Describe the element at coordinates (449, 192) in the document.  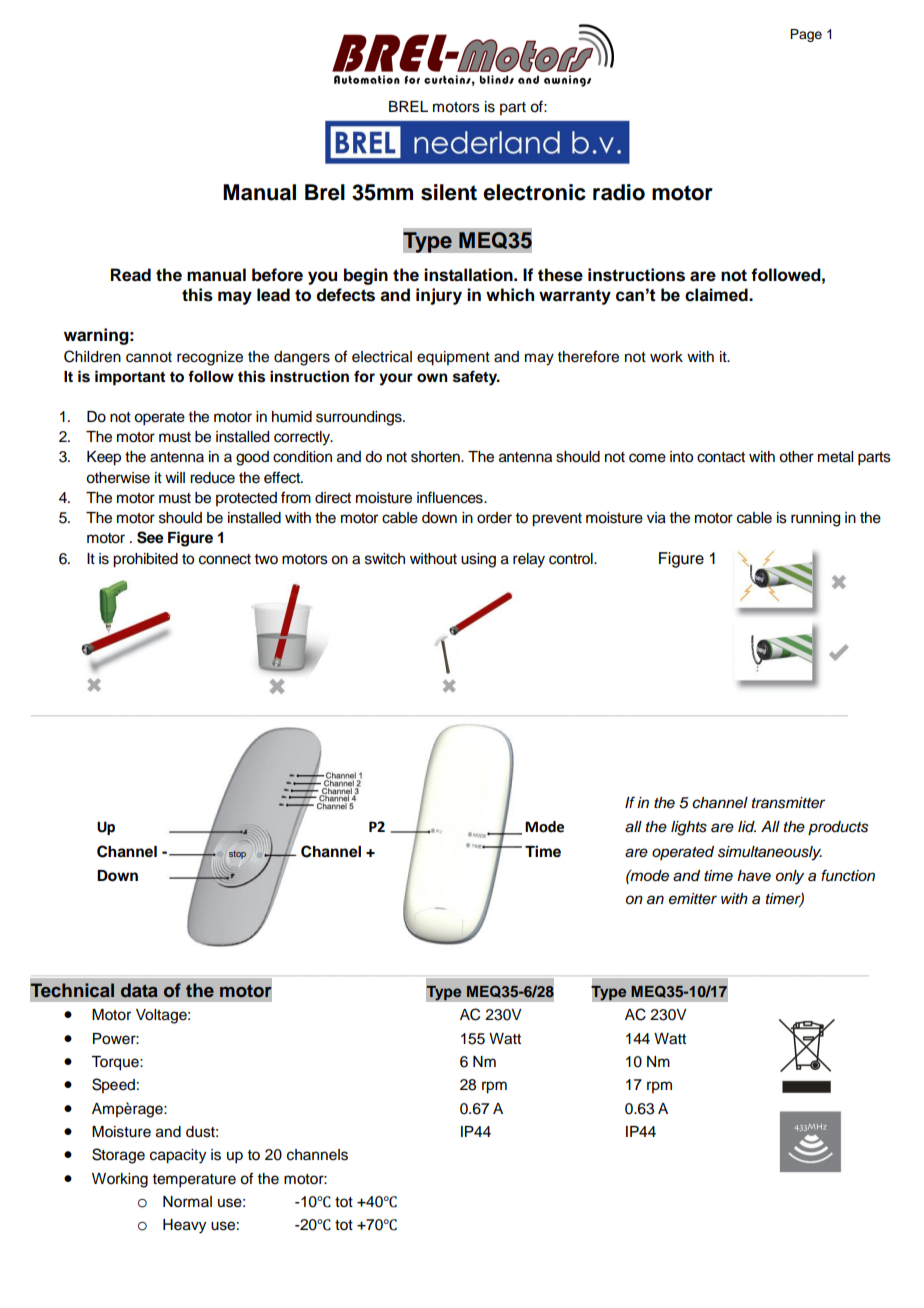
I see `silent` at that location.
